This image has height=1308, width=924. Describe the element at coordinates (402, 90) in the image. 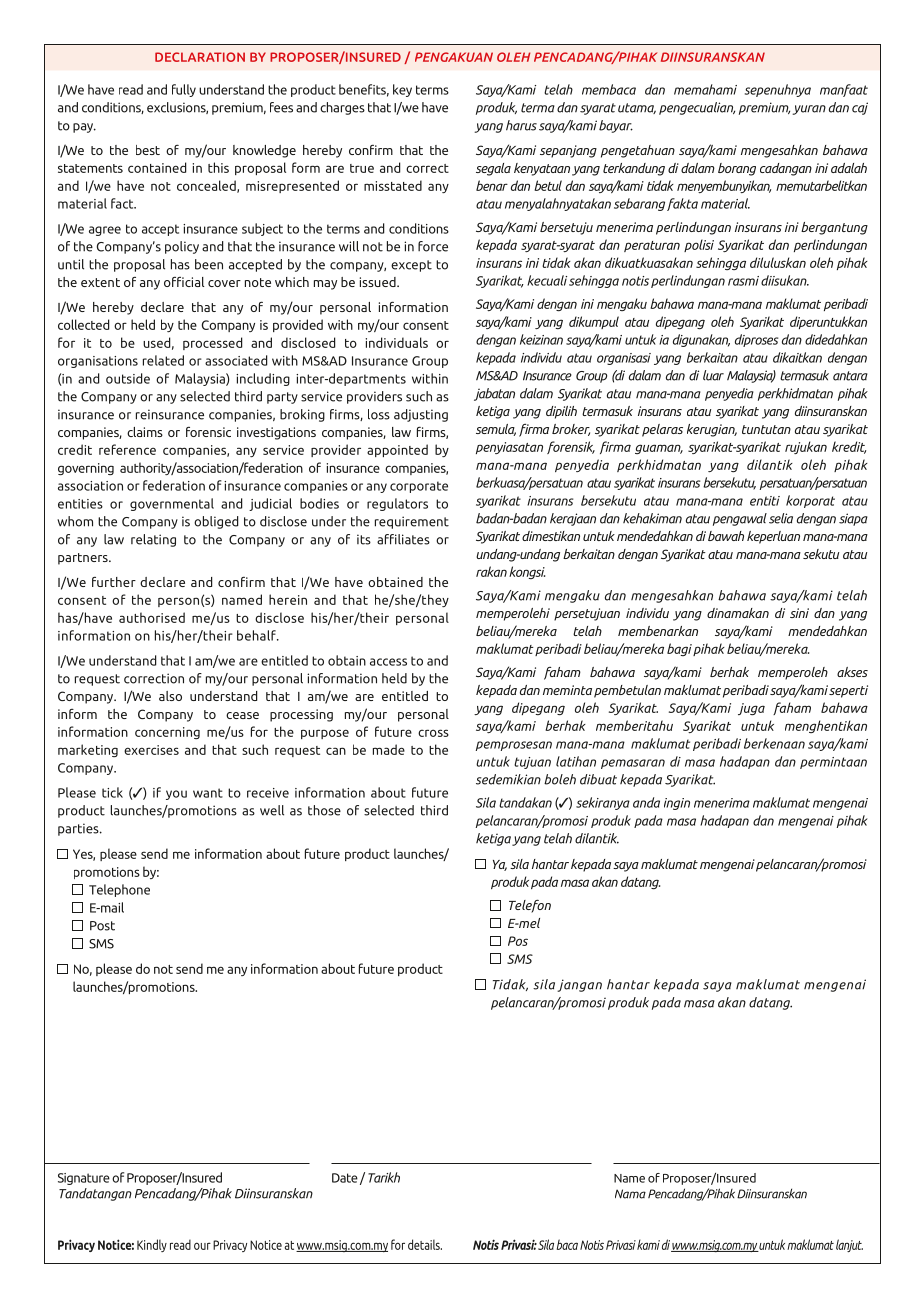

I see `key` at that location.
